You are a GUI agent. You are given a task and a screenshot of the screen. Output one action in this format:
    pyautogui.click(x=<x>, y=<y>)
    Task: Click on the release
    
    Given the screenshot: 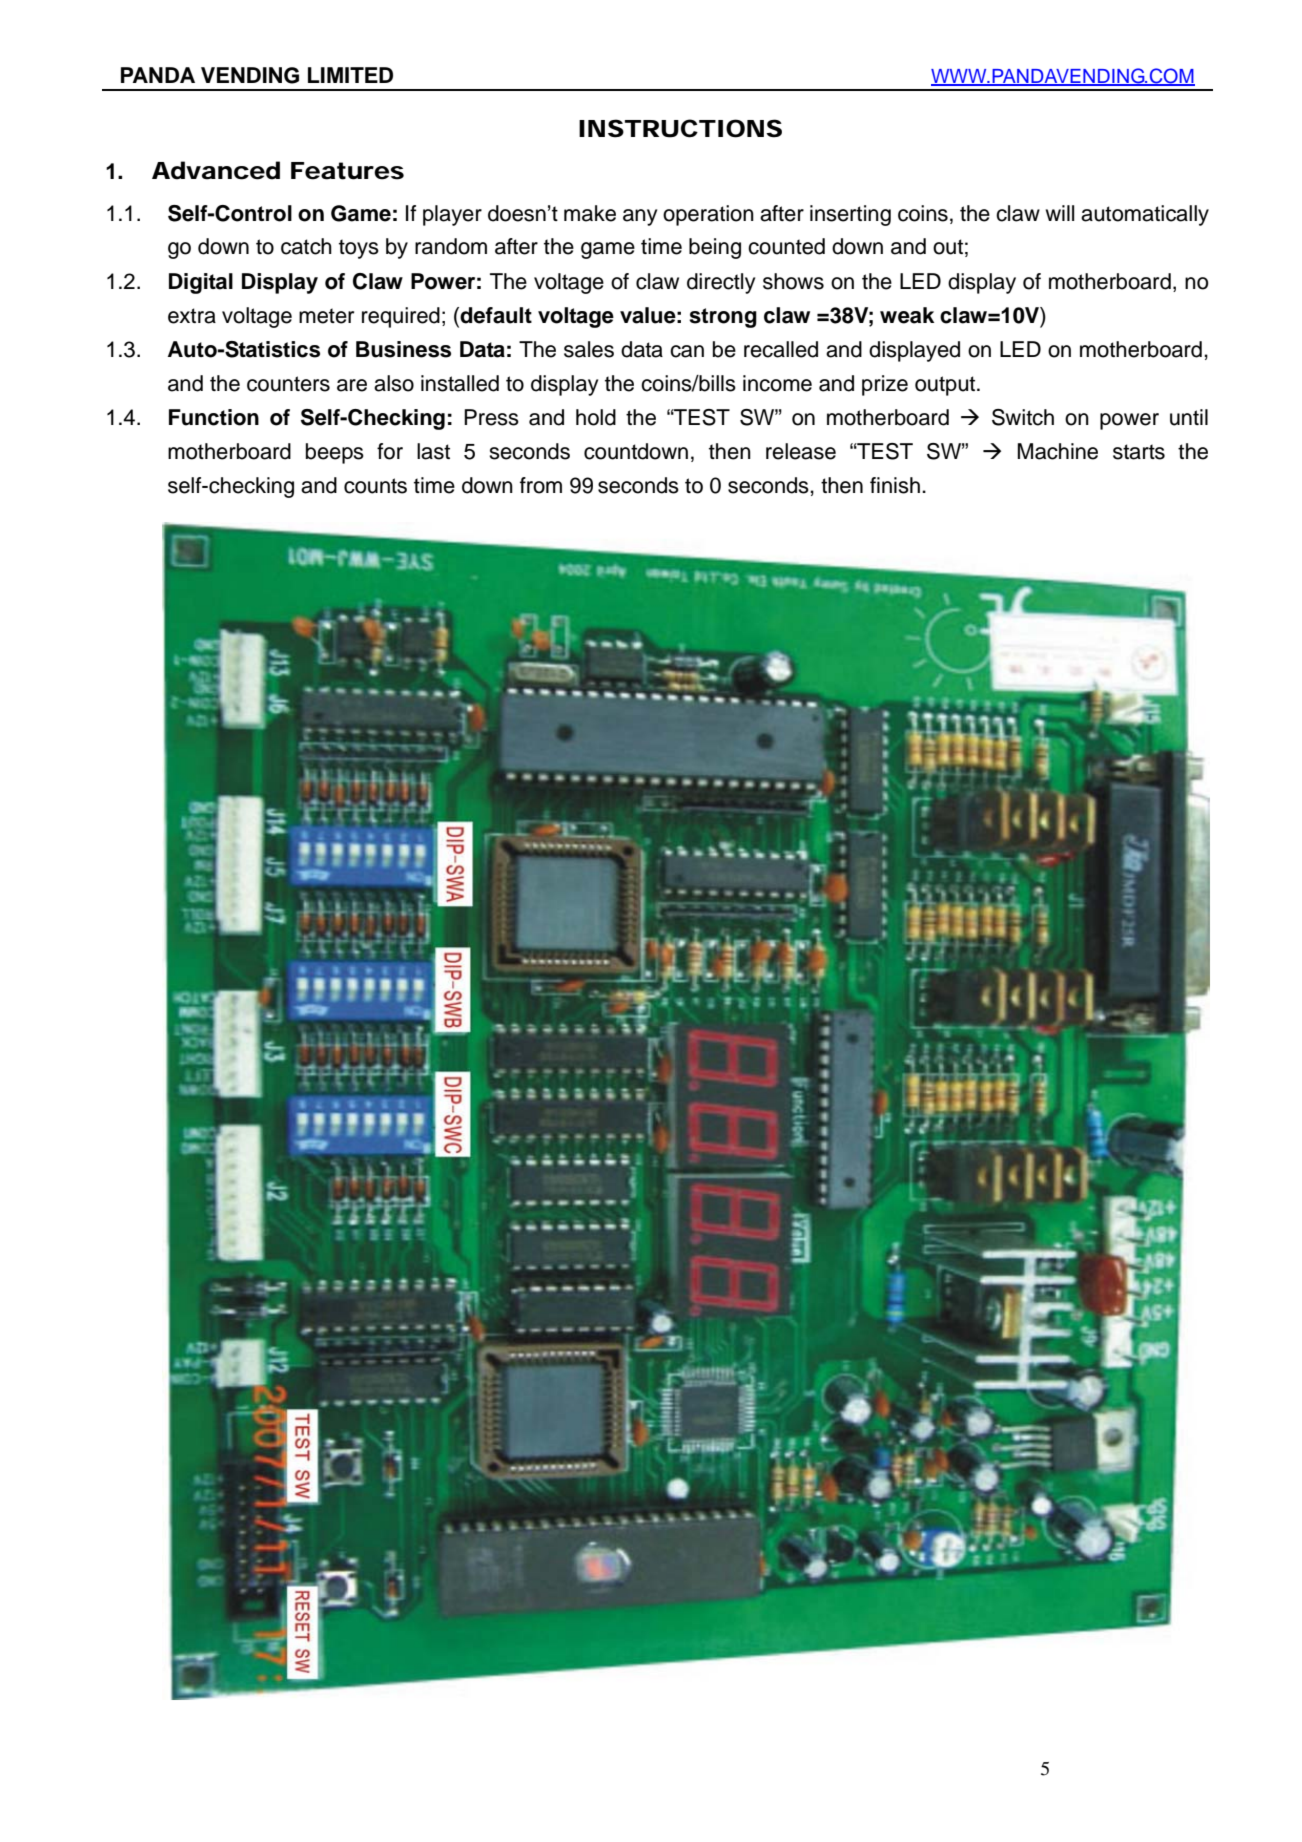 What is the action you would take?
    pyautogui.click(x=801, y=451)
